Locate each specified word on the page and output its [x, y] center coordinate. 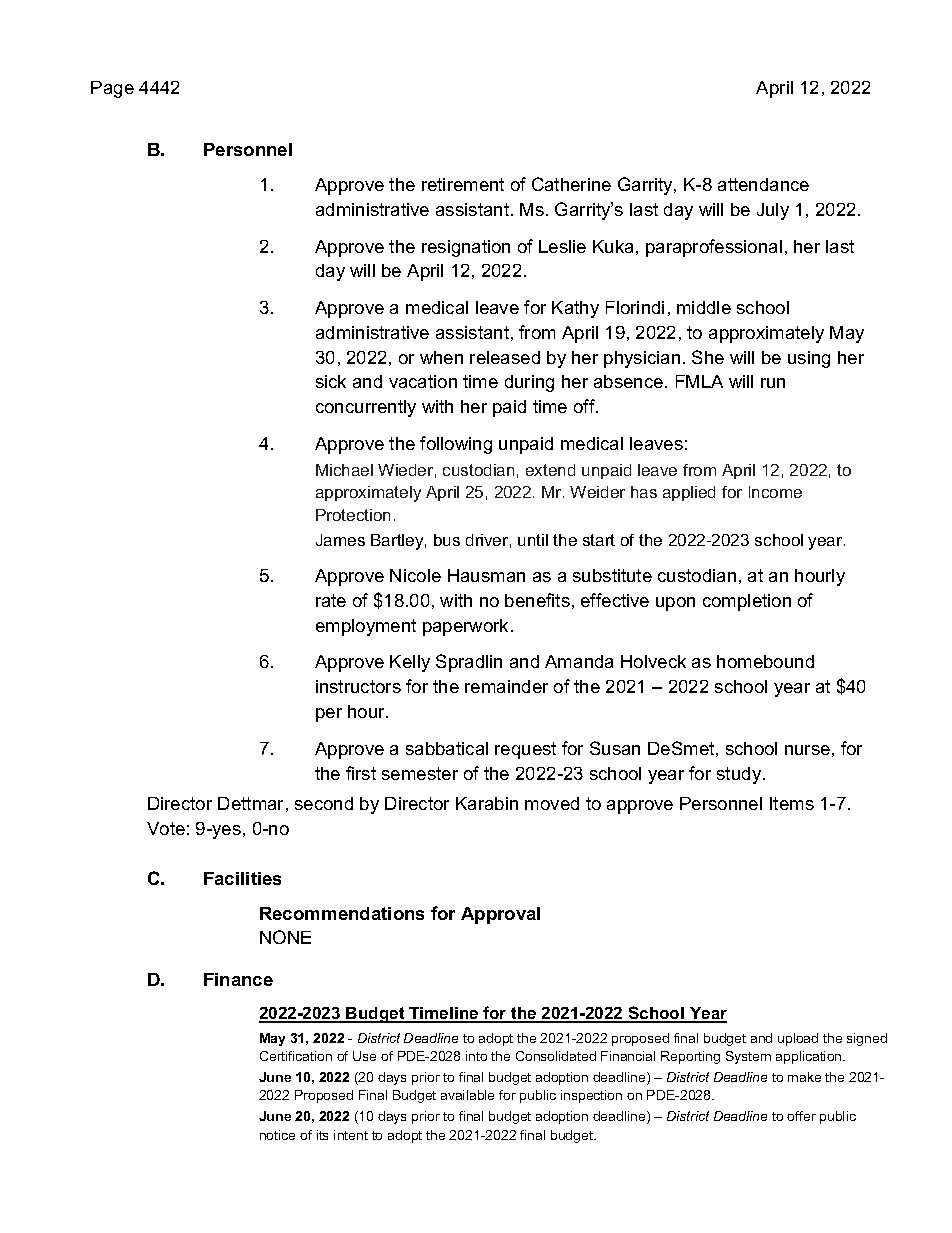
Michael [344, 470]
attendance [763, 184]
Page [112, 89]
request [525, 750]
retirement [463, 184]
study [740, 775]
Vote [166, 828]
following [456, 445]
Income [775, 492]
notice [277, 1135]
